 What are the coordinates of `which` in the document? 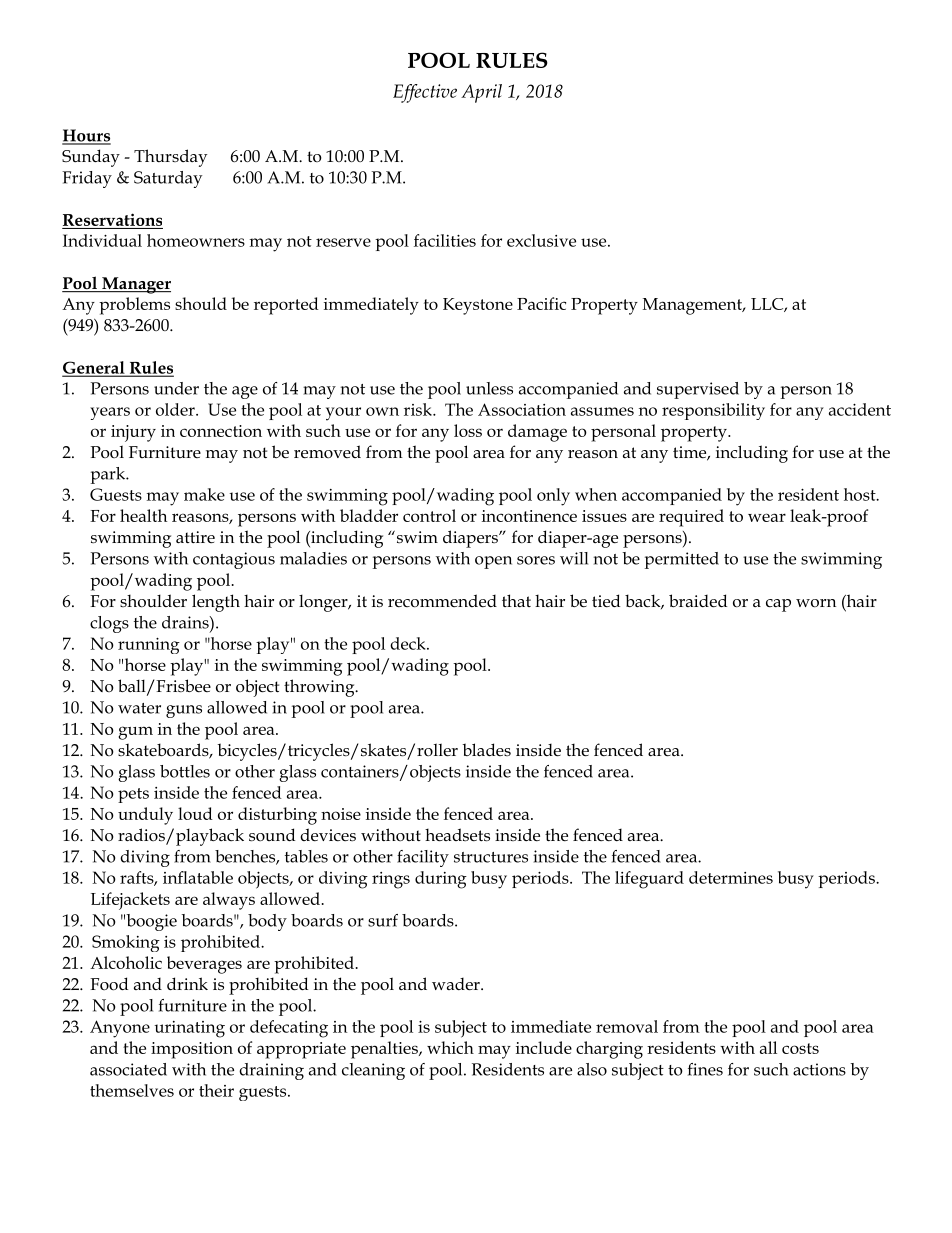 It's located at (450, 1047).
